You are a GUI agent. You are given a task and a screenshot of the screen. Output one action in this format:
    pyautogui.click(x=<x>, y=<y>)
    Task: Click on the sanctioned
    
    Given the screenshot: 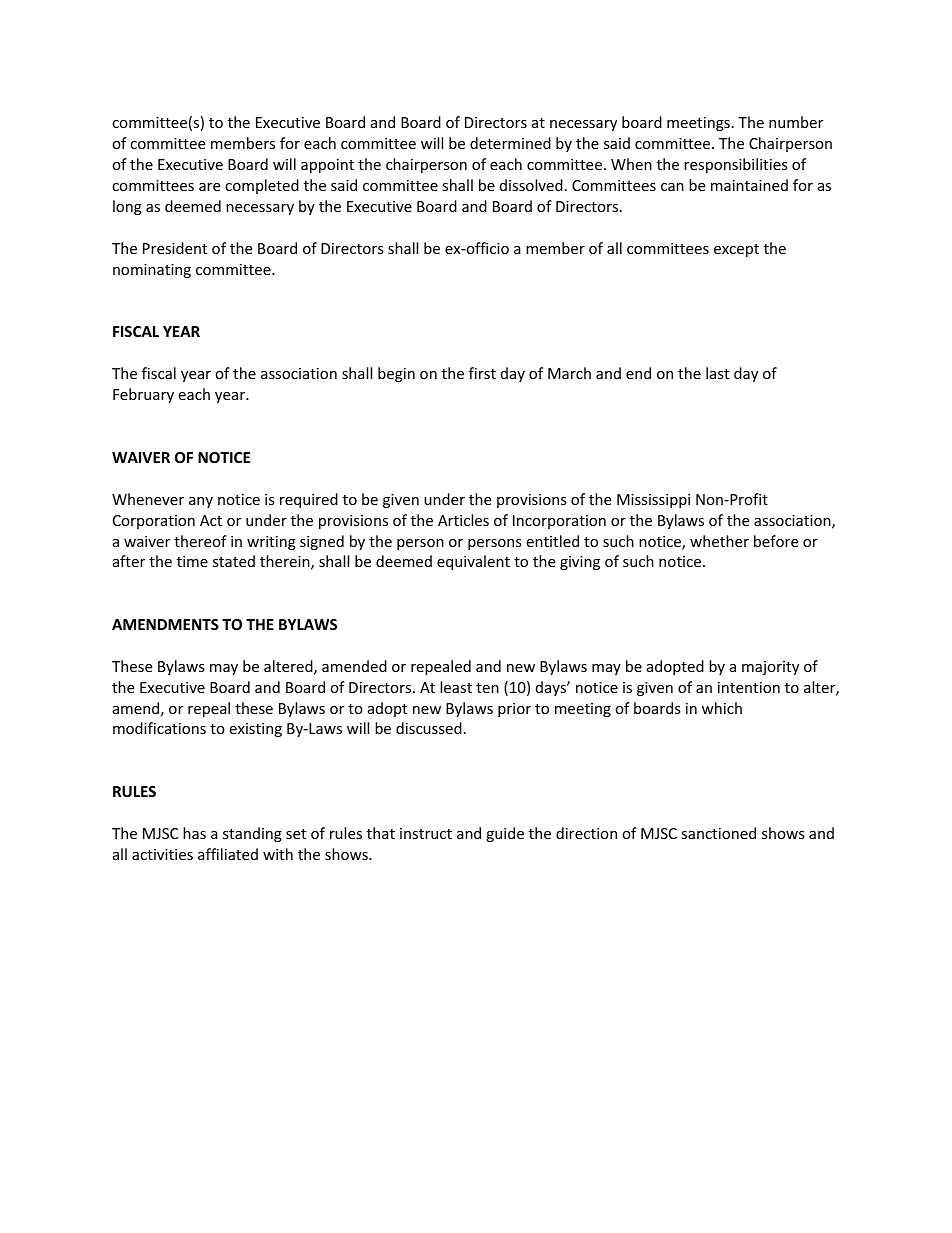 What is the action you would take?
    pyautogui.click(x=718, y=833)
